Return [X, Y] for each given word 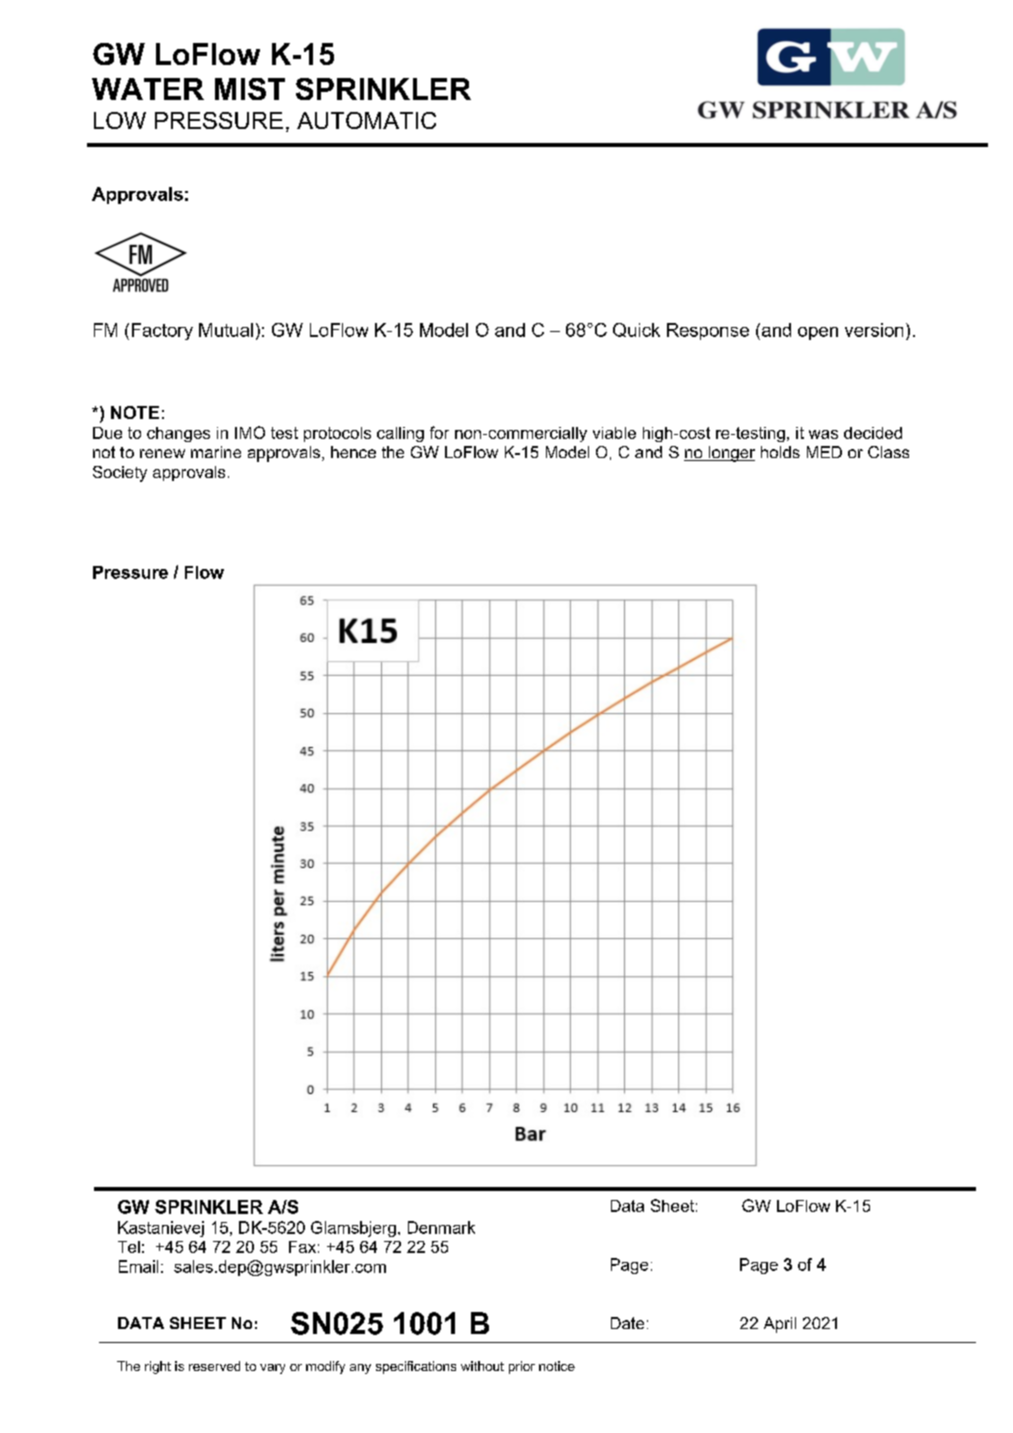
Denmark [441, 1227]
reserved [214, 1366]
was [823, 434]
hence [353, 452]
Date [627, 1323]
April [780, 1325]
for [439, 432]
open [818, 333]
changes [178, 434]
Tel [129, 1247]
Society [120, 474]
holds [780, 452]
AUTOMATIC [366, 120]
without [482, 1366]
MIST [250, 89]
